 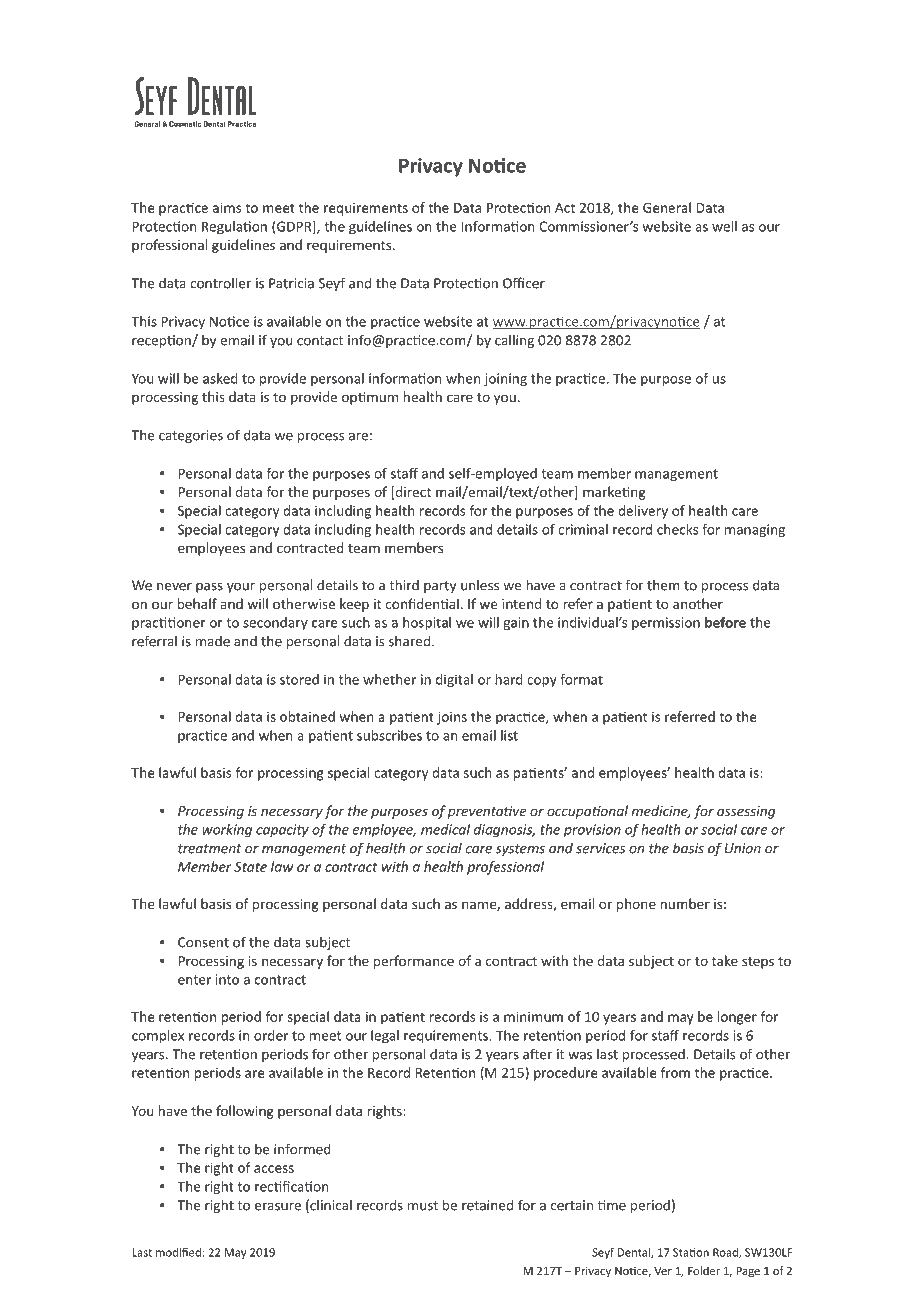 I want to click on obtained, so click(x=307, y=716).
